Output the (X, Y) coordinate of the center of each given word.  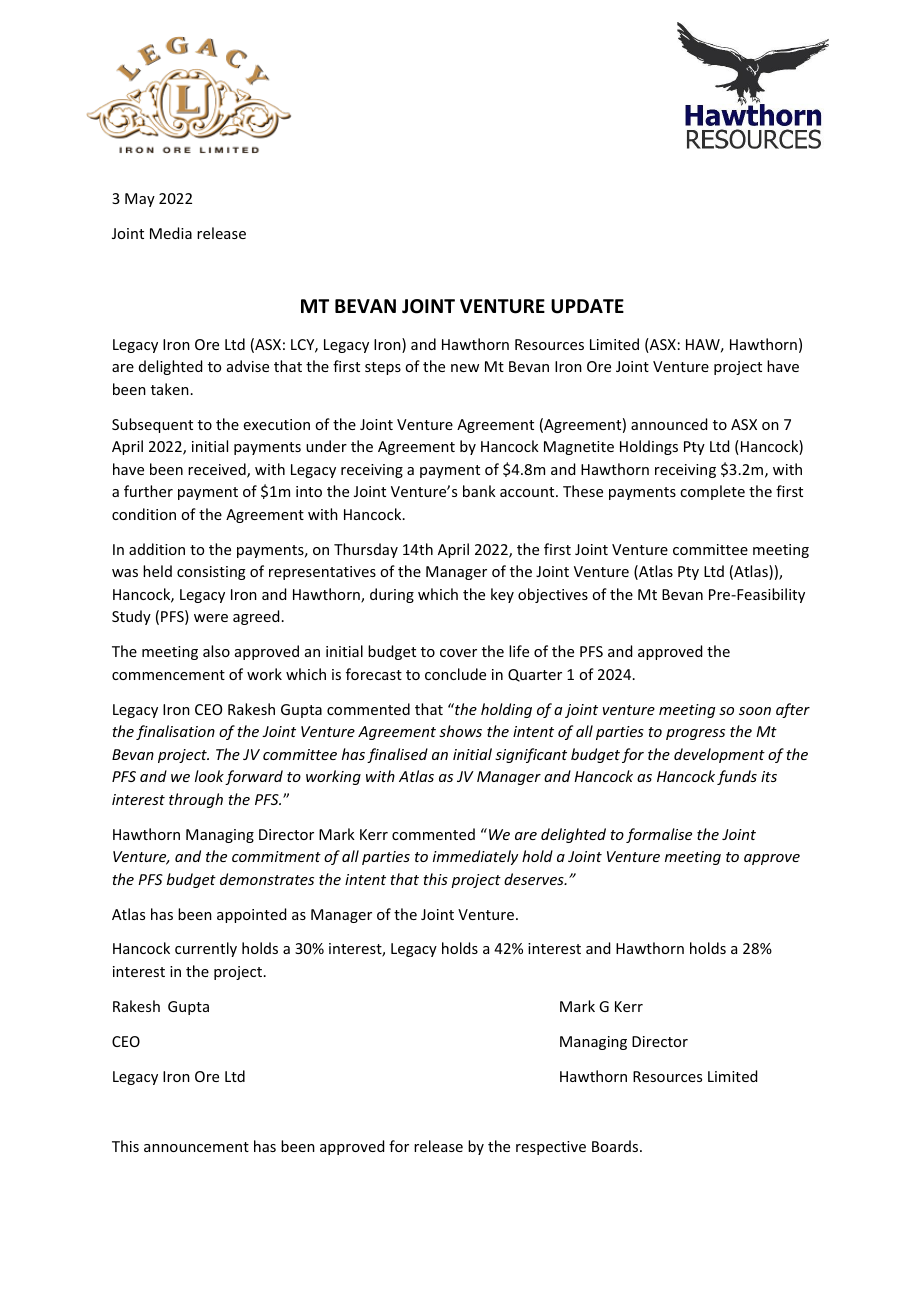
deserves (535, 879)
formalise (659, 835)
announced (669, 424)
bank (479, 491)
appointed (251, 915)
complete (712, 492)
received (218, 470)
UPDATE (587, 306)
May (140, 200)
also (216, 651)
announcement (196, 1147)
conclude (455, 674)
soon (755, 711)
